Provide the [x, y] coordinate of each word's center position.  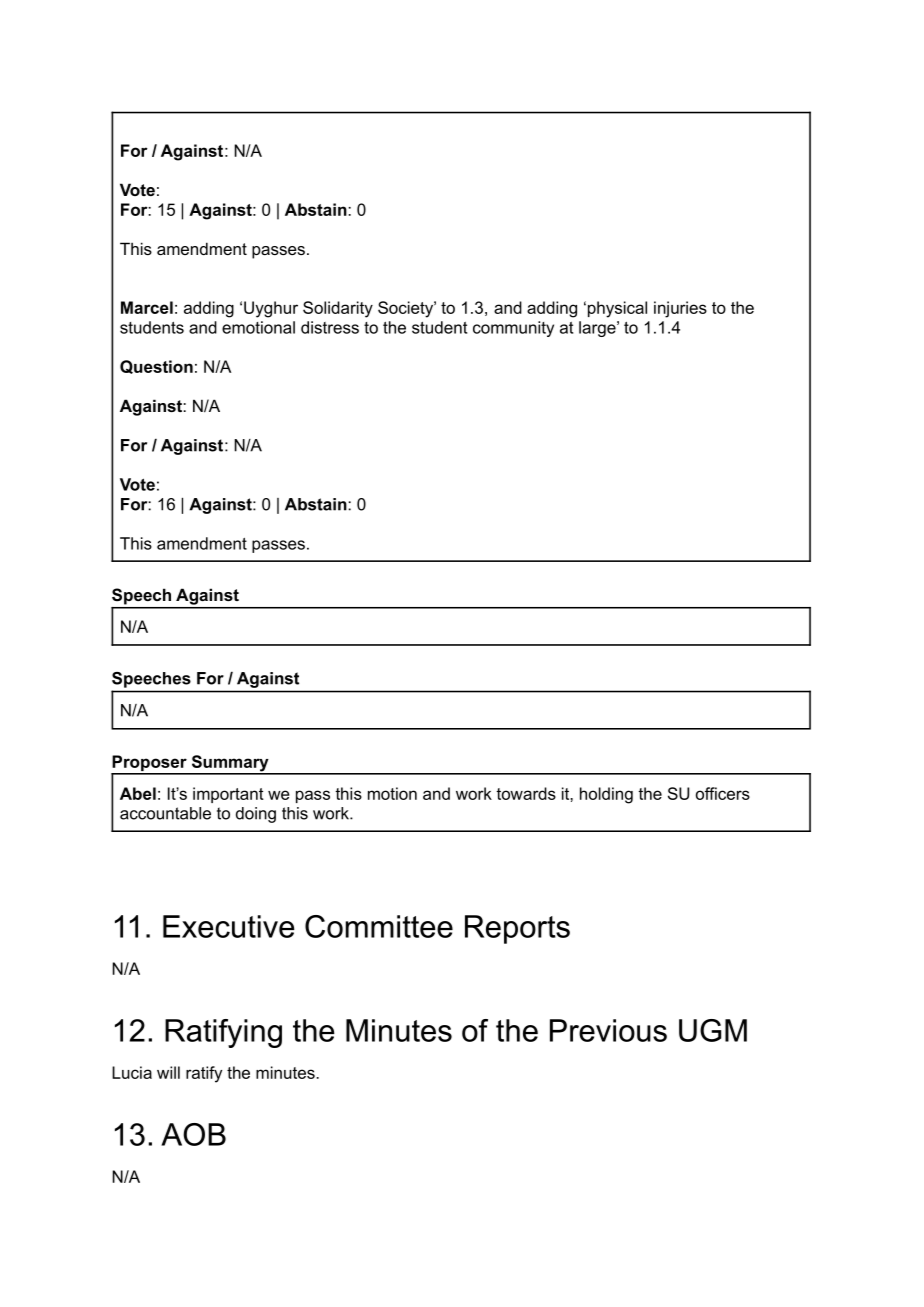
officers [723, 793]
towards [526, 793]
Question [156, 367]
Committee [379, 926]
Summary [230, 764]
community [513, 329]
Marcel [147, 307]
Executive [229, 926]
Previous [608, 1030]
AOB [193, 1134]
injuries [680, 309]
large [598, 329]
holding [606, 795]
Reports [517, 929]
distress [330, 327]
